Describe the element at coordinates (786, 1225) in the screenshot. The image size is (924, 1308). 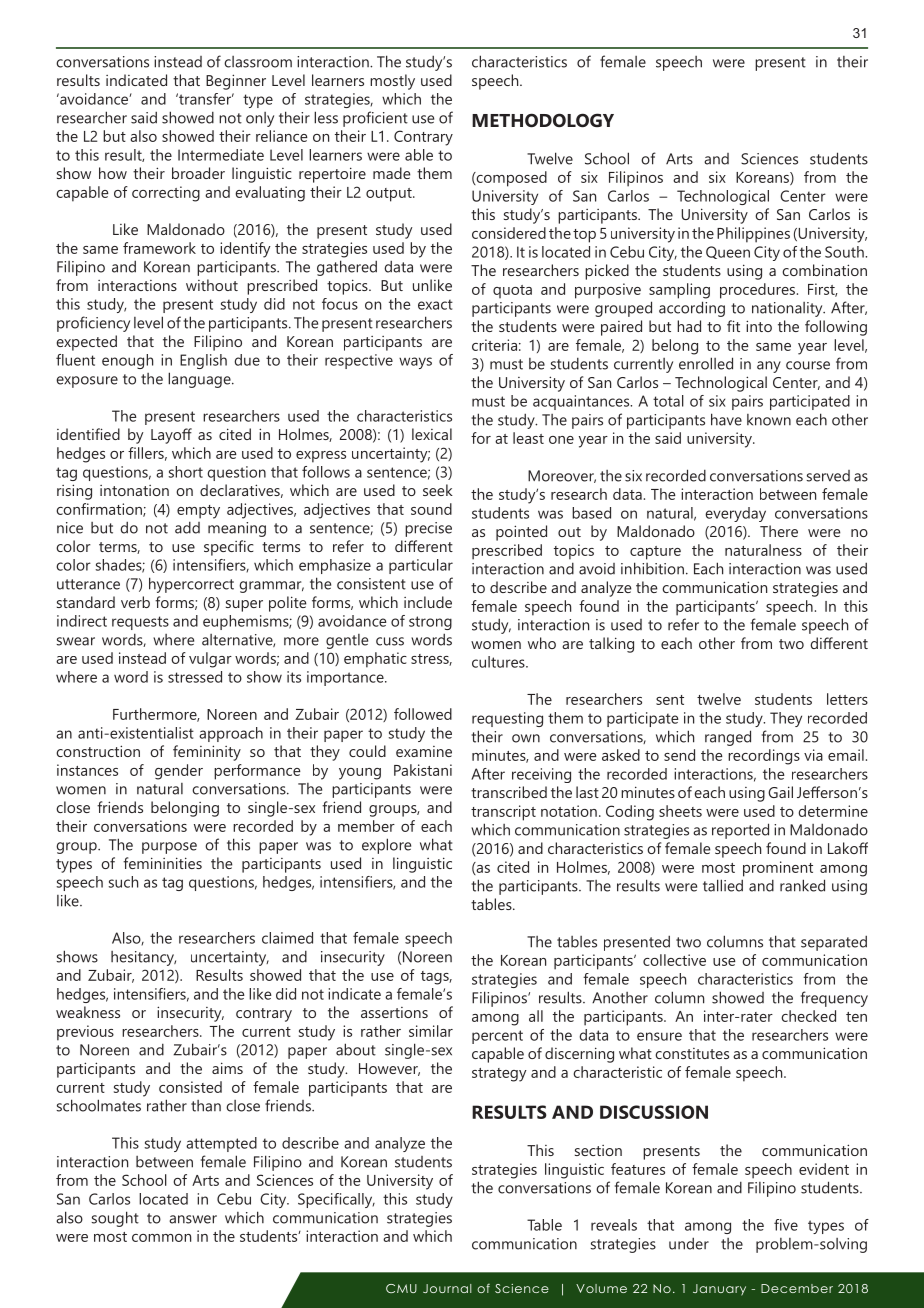
I see `five` at that location.
